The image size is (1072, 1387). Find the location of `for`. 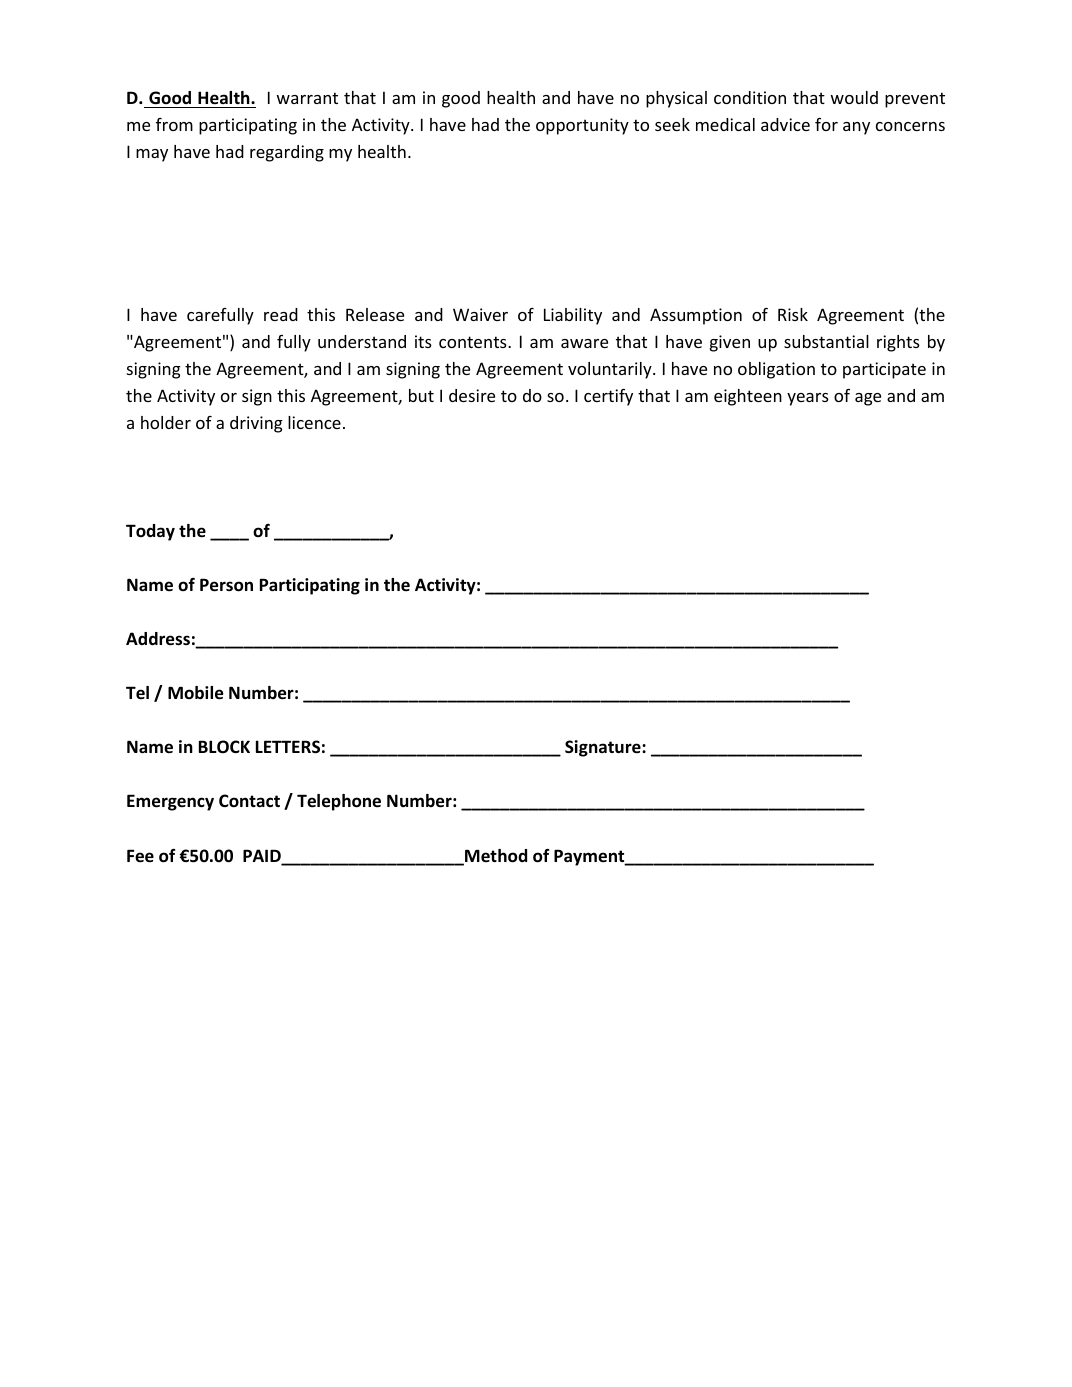

for is located at coordinates (826, 124).
